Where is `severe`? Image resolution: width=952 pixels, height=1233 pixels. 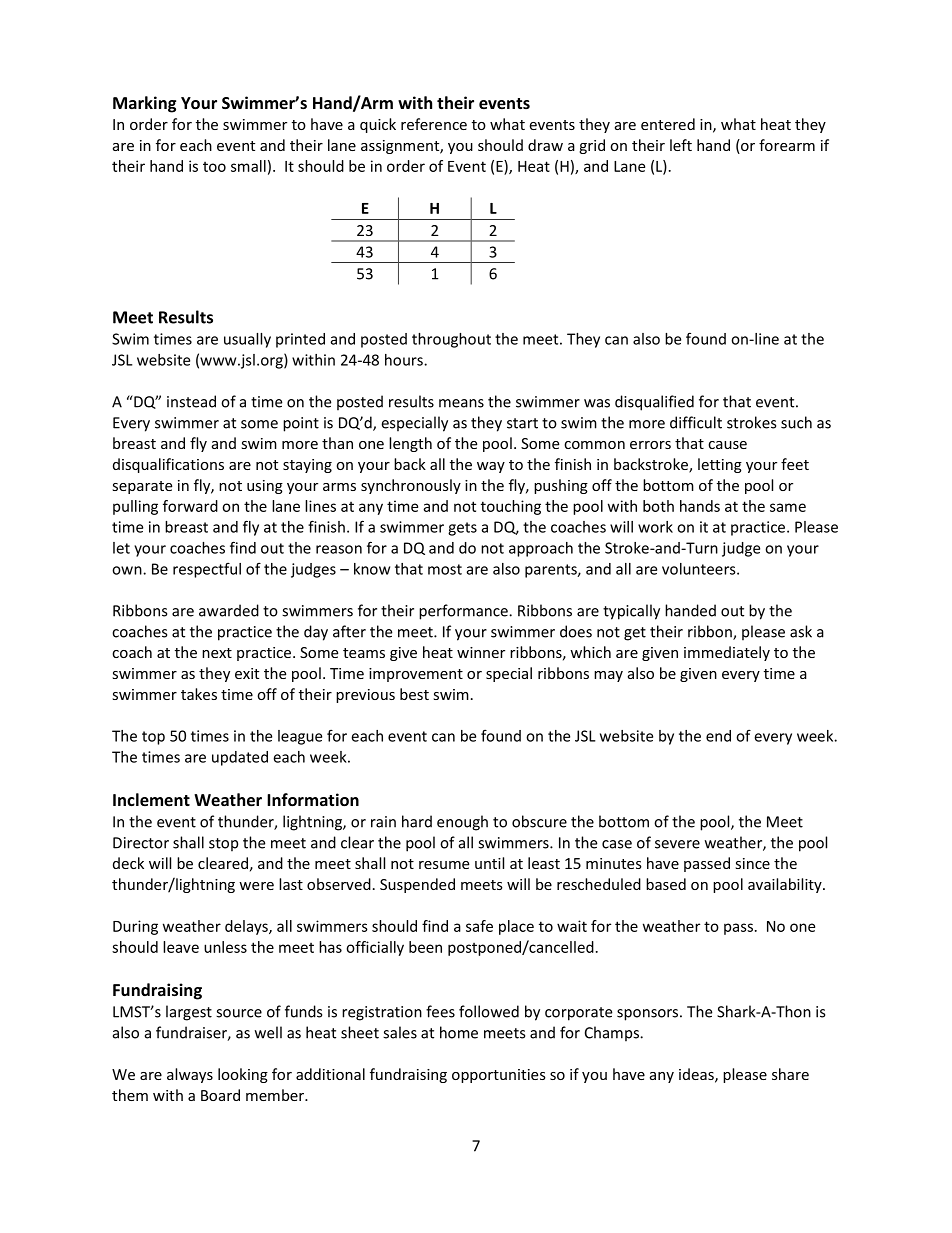
severe is located at coordinates (677, 844).
